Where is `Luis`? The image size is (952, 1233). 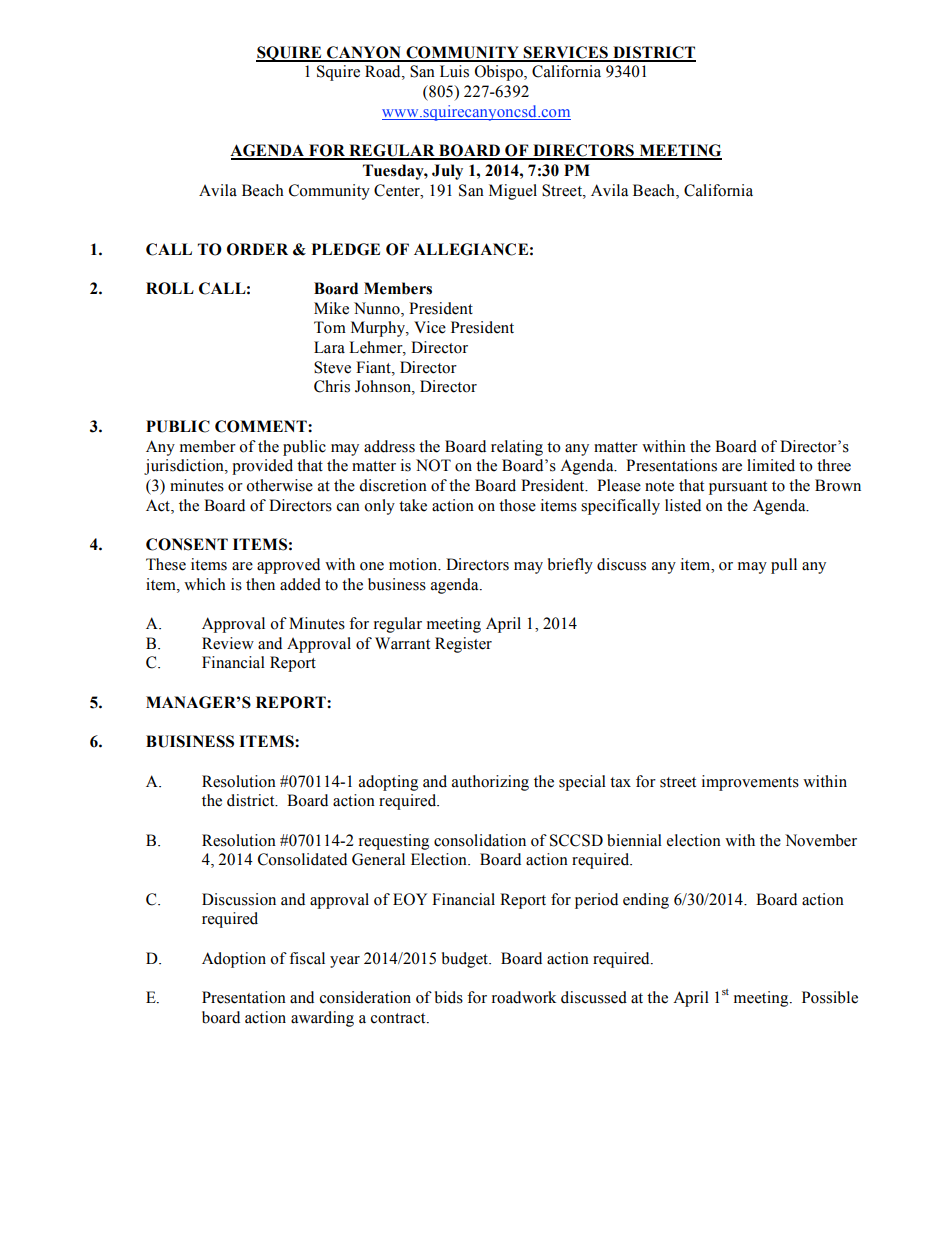
Luis is located at coordinates (454, 71).
